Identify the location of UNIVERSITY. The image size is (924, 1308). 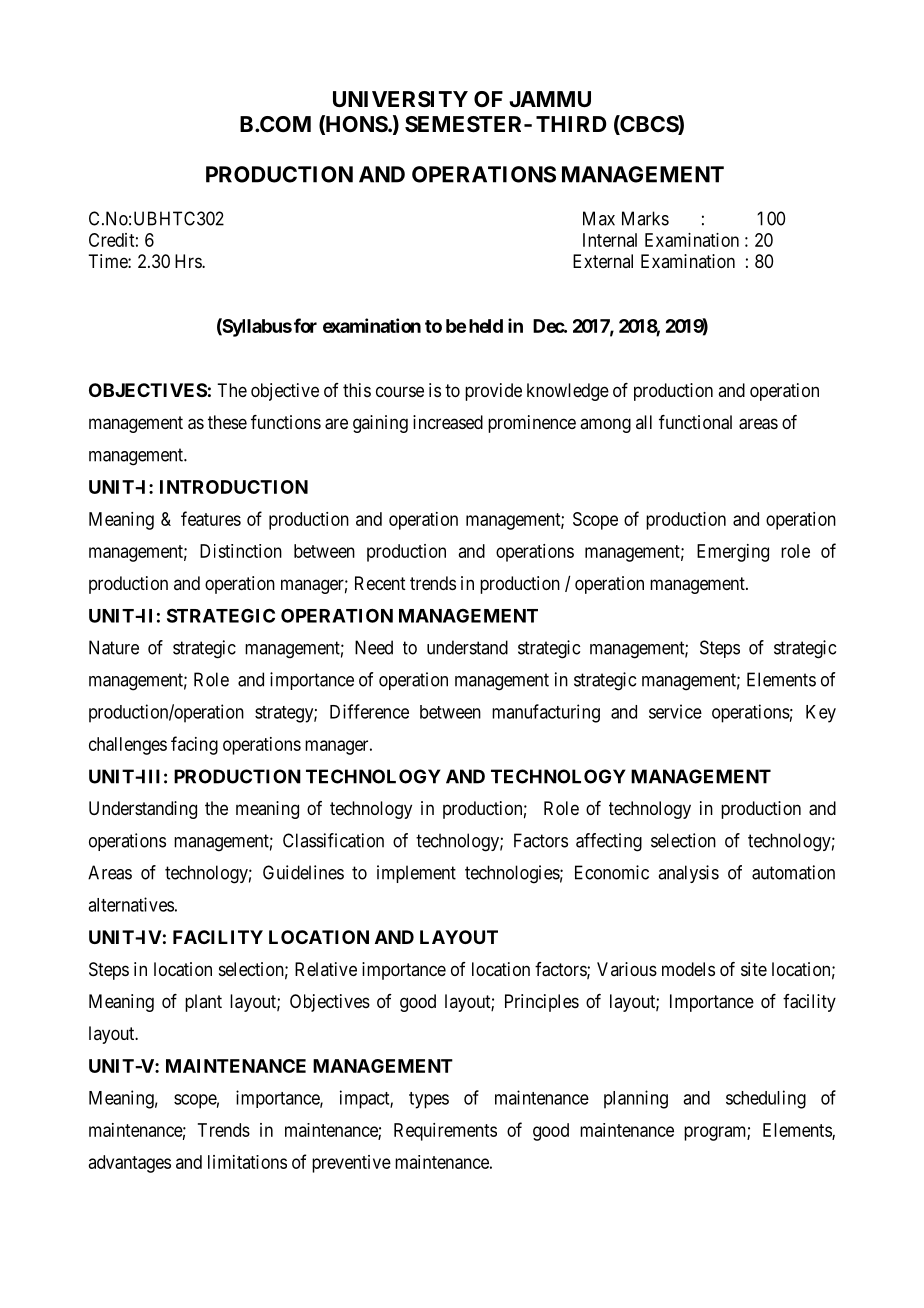
(400, 99).
